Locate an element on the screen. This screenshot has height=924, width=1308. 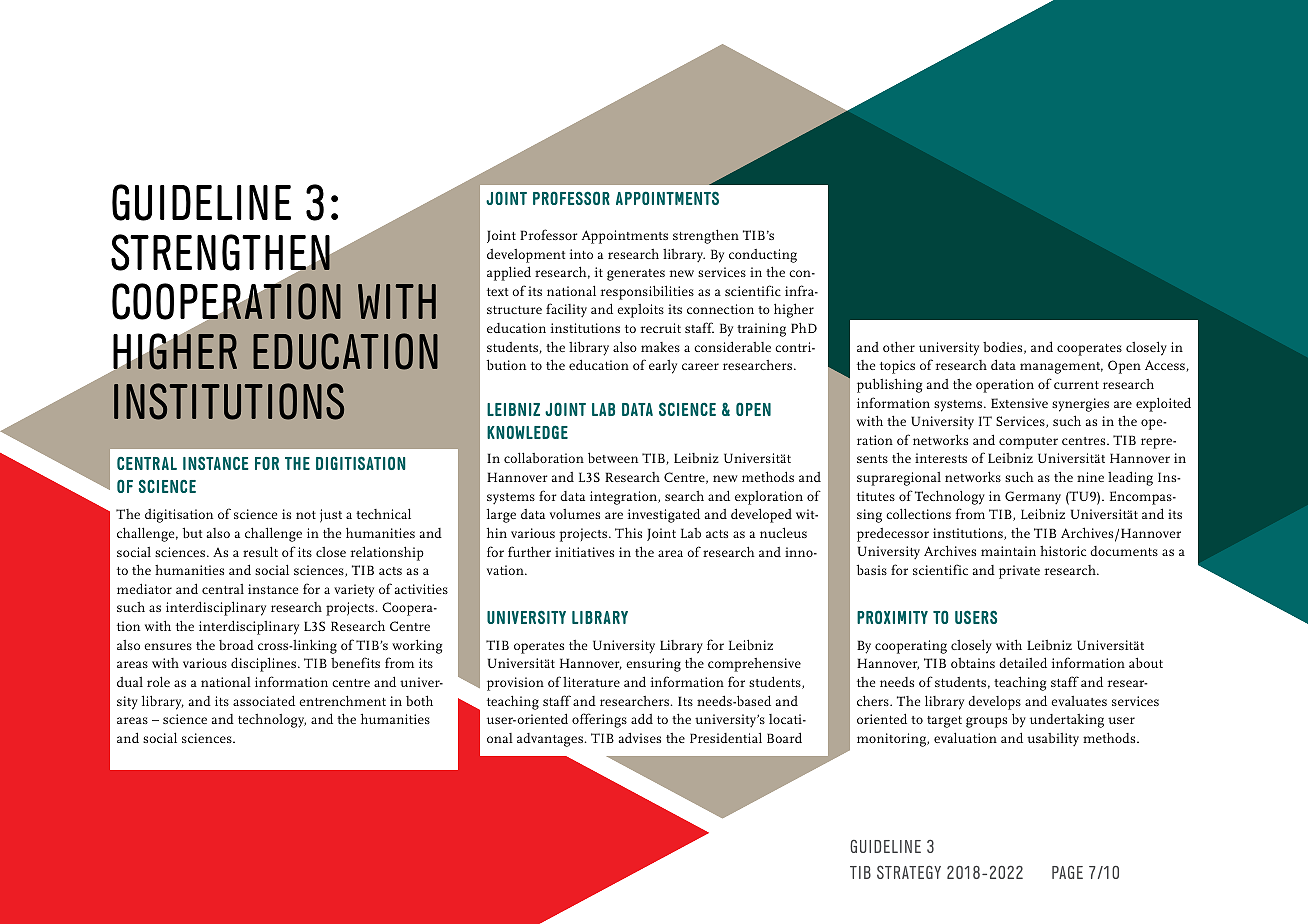
STRATEGY is located at coordinates (909, 872).
